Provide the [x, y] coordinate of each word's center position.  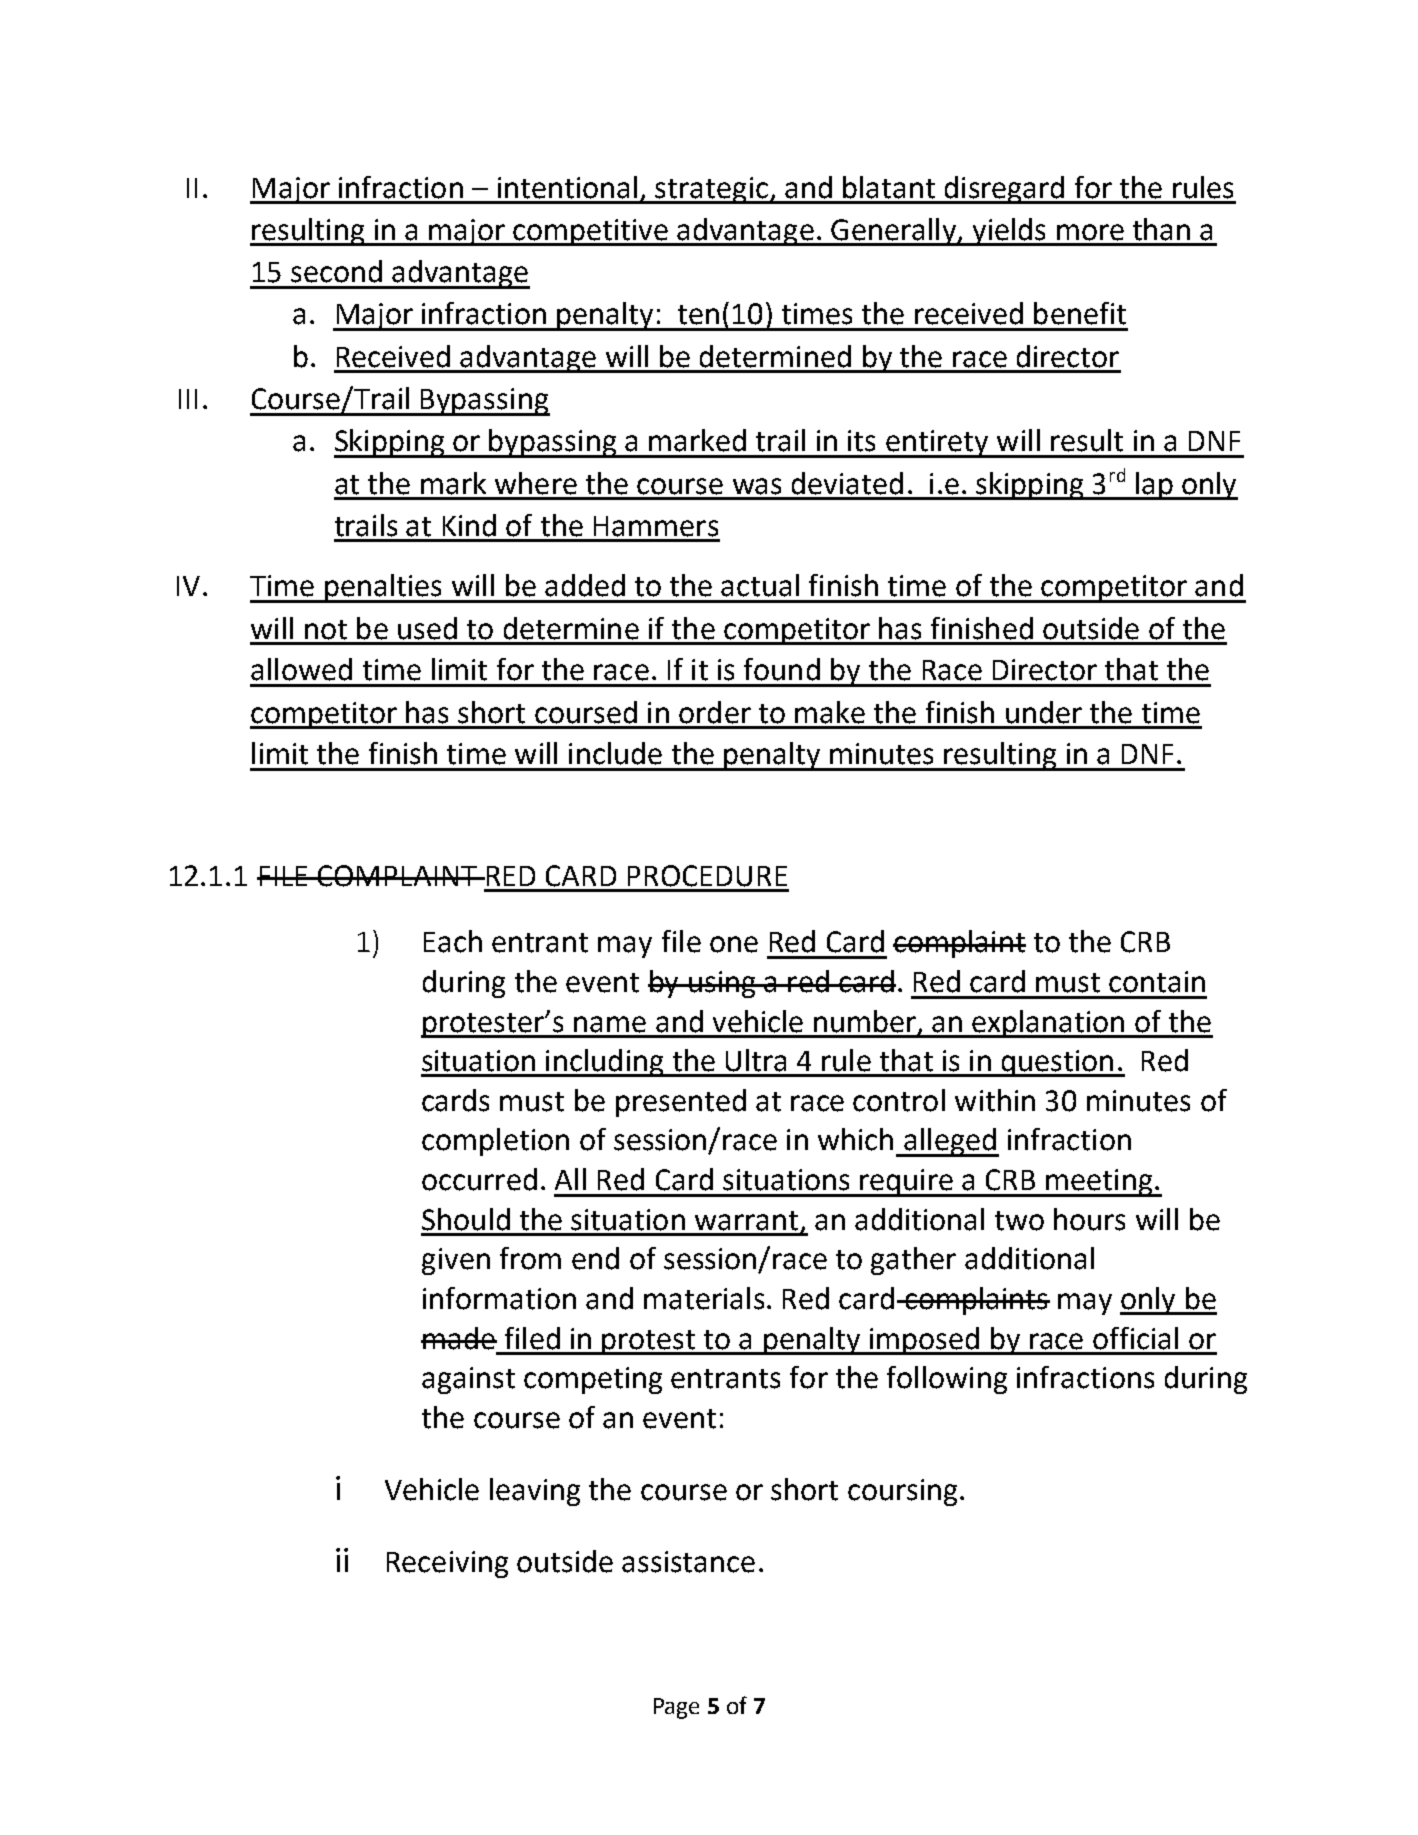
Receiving [447, 1564]
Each [453, 941]
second [336, 271]
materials [704, 1298]
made [459, 1338]
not [326, 630]
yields [1009, 232]
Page [676, 1708]
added [585, 585]
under [1044, 712]
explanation [1048, 1024]
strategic [712, 190]
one [734, 944]
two [1019, 1221]
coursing [902, 1492]
